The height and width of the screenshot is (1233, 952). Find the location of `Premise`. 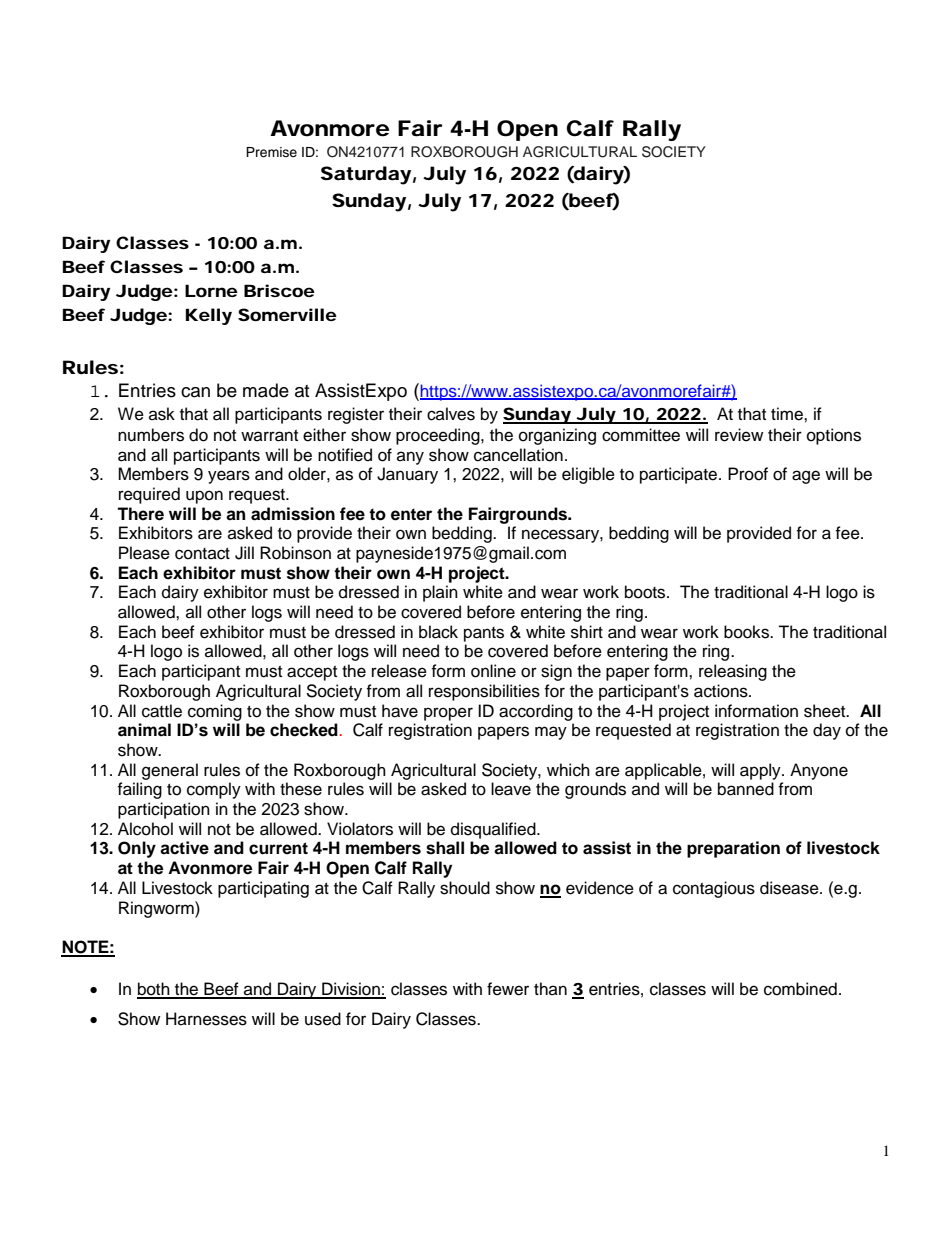

Premise is located at coordinates (271, 152).
